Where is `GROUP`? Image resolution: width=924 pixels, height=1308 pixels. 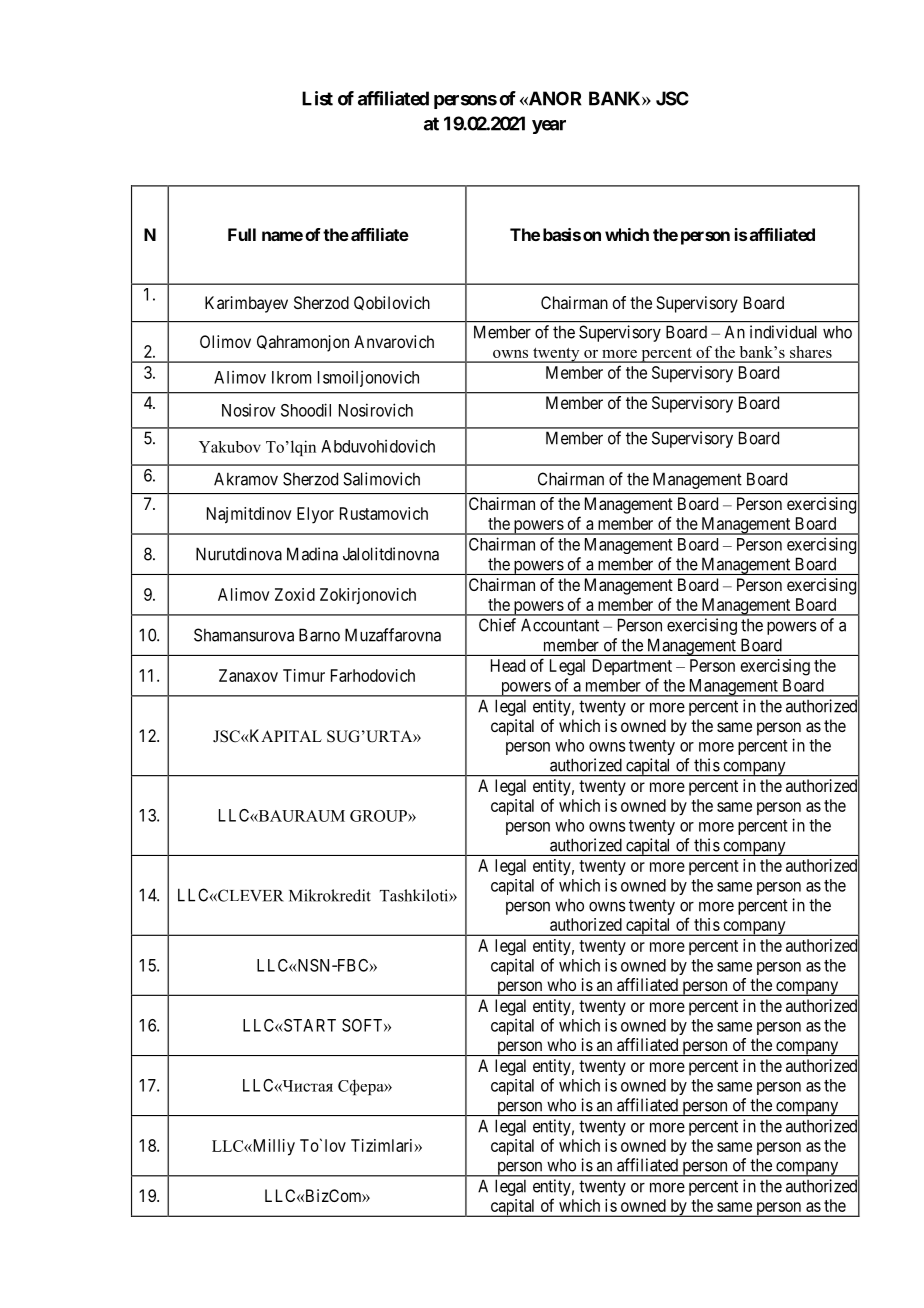
GROUP is located at coordinates (379, 816).
